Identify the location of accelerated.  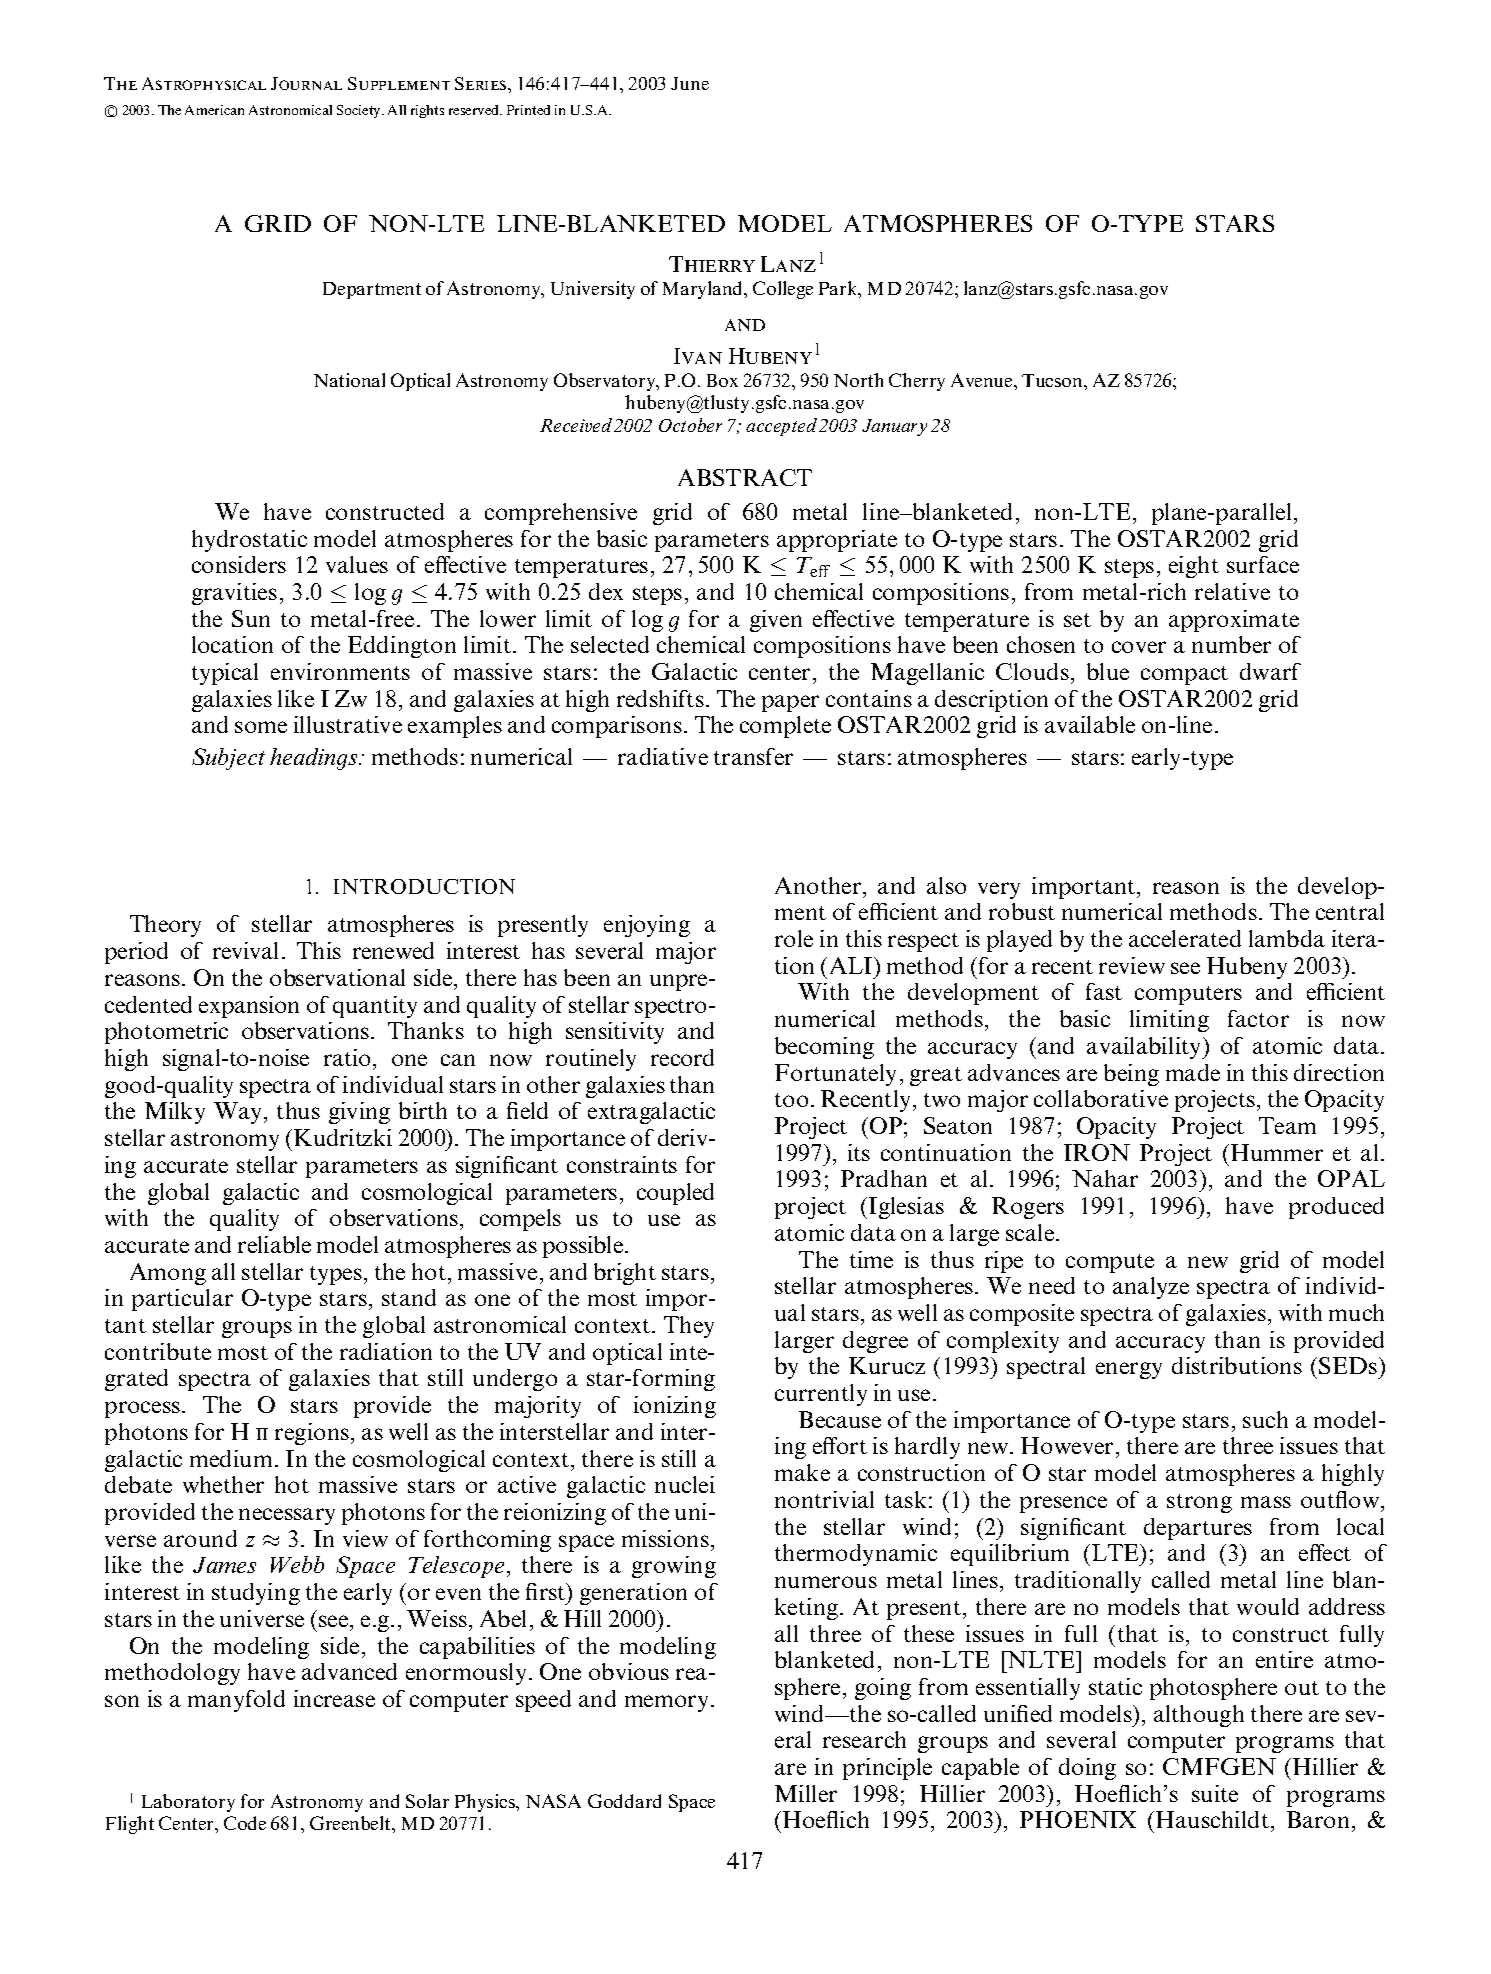
(1185, 938).
